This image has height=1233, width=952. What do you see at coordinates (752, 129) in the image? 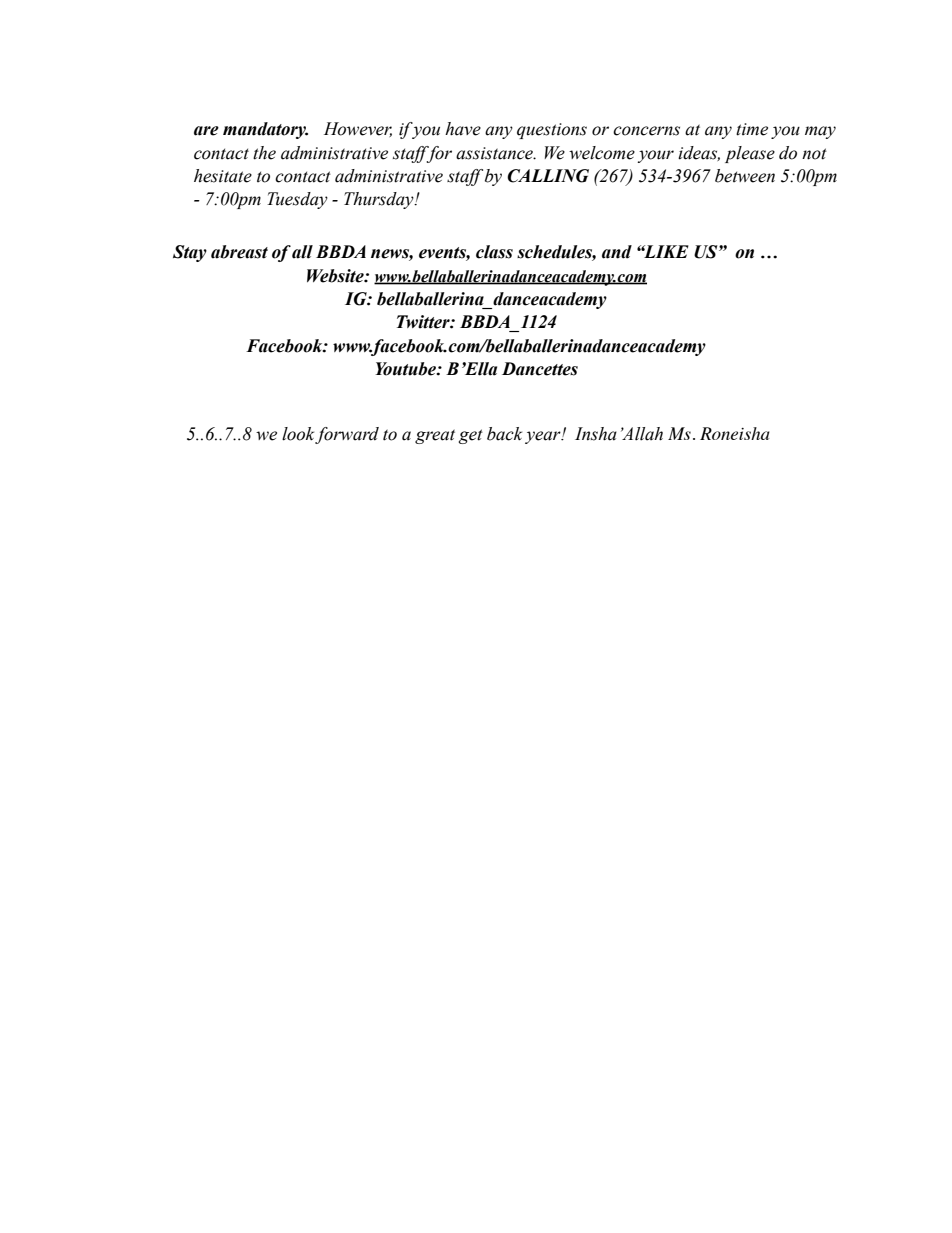
I see `time` at bounding box center [752, 129].
